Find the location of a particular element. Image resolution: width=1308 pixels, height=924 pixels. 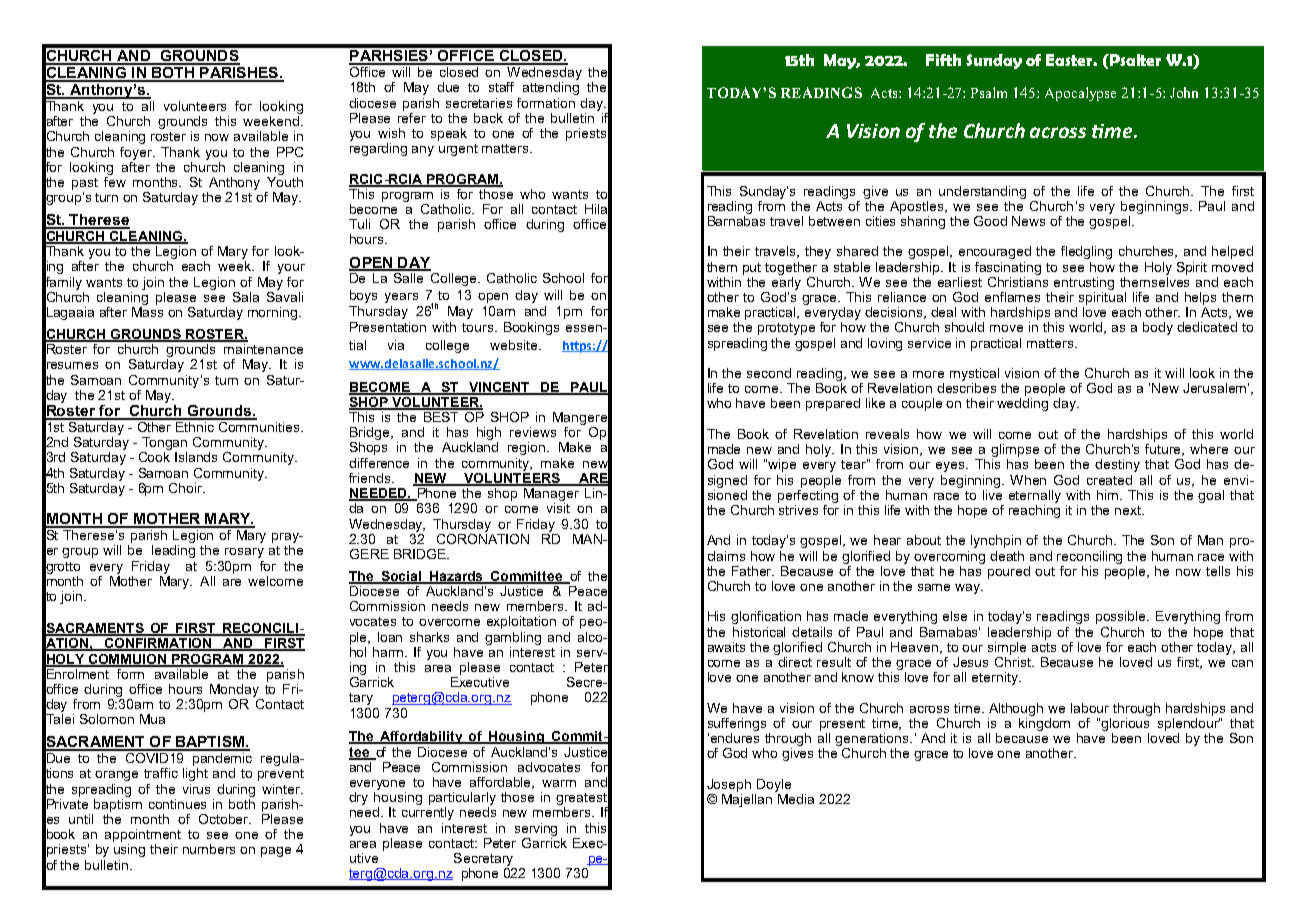

Monday is located at coordinates (234, 690).
